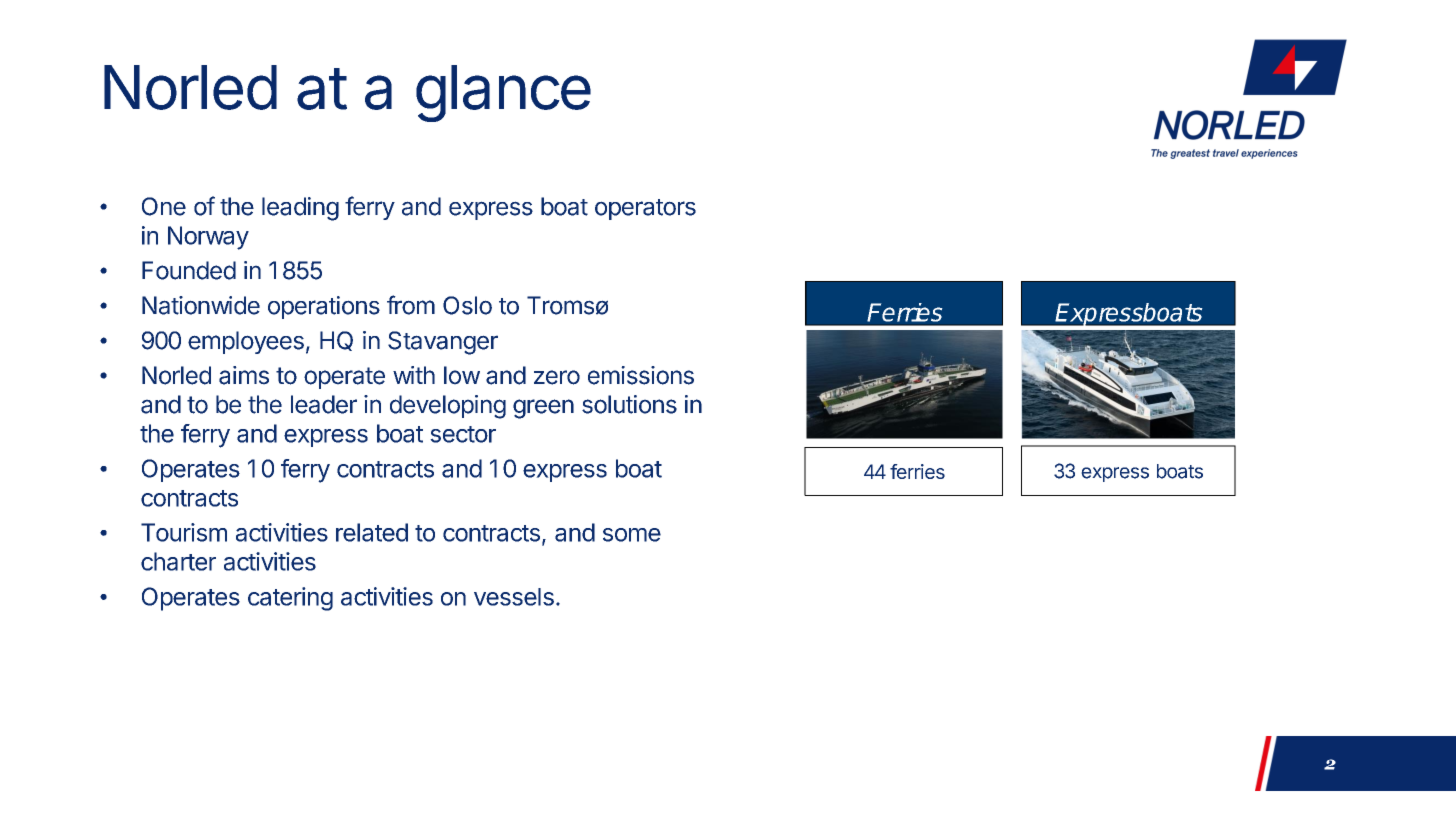  Describe the element at coordinates (178, 561) in the document. I see `charter` at that location.
